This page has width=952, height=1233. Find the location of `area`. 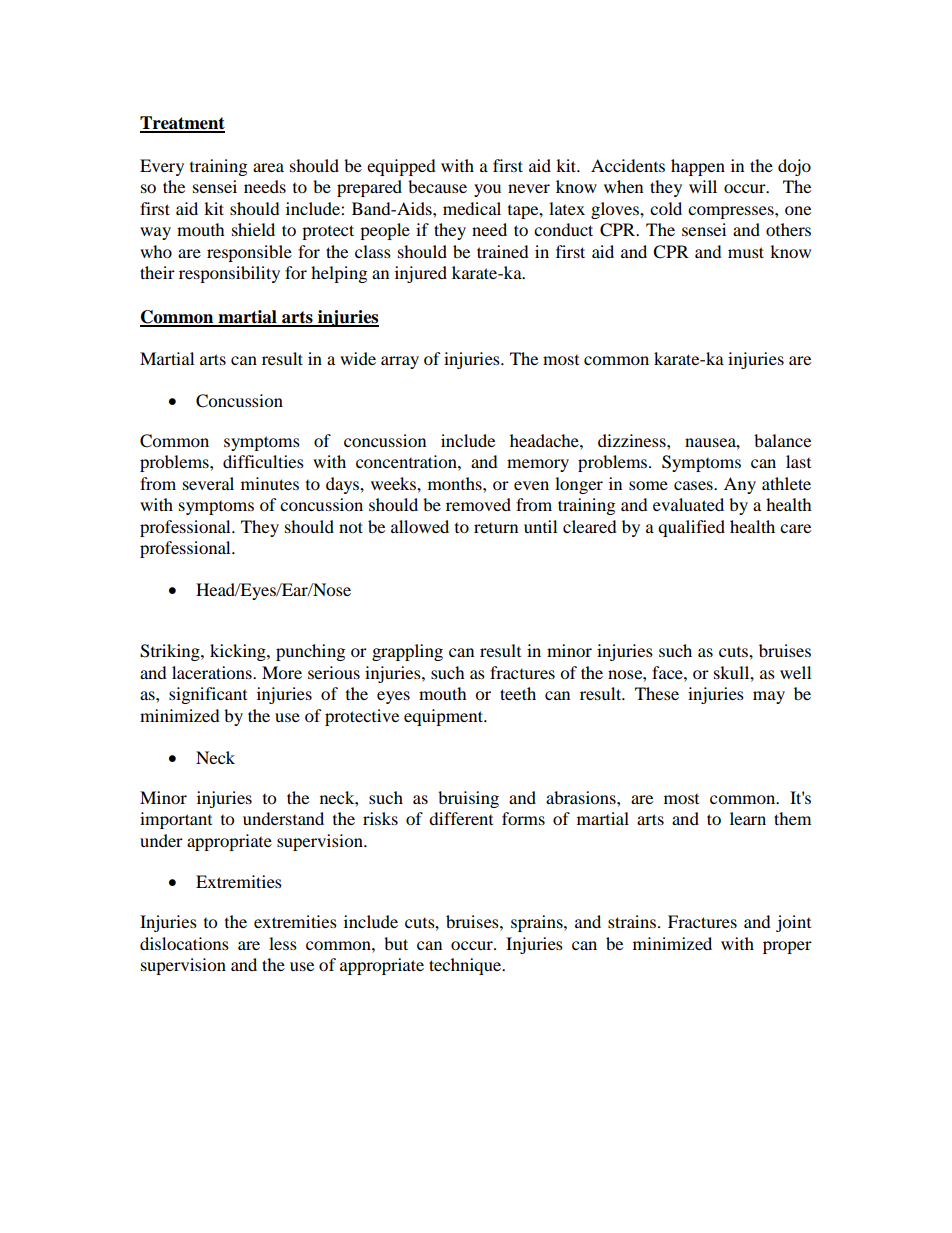

area is located at coordinates (268, 167).
